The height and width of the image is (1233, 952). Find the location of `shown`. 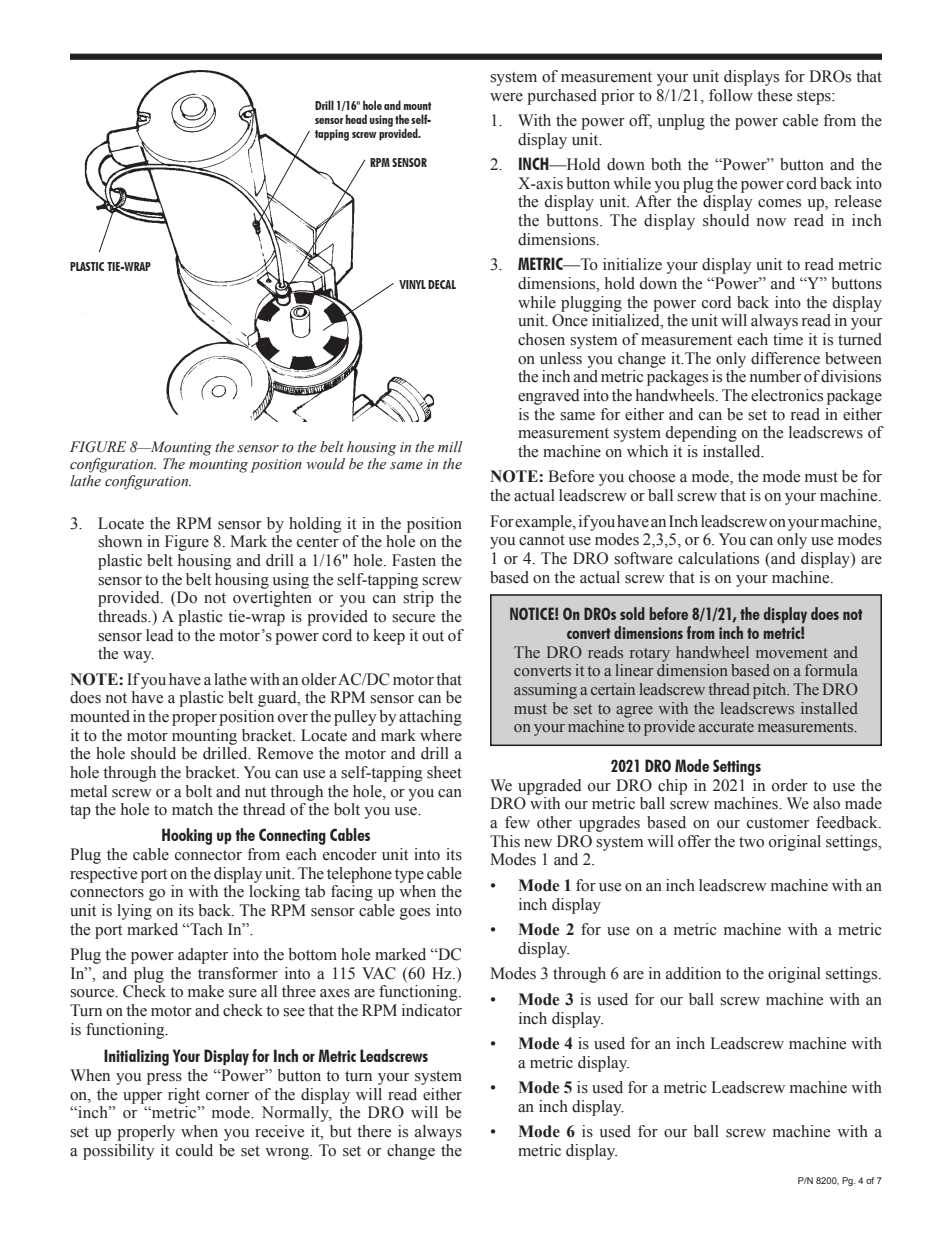

shown is located at coordinates (120, 541).
